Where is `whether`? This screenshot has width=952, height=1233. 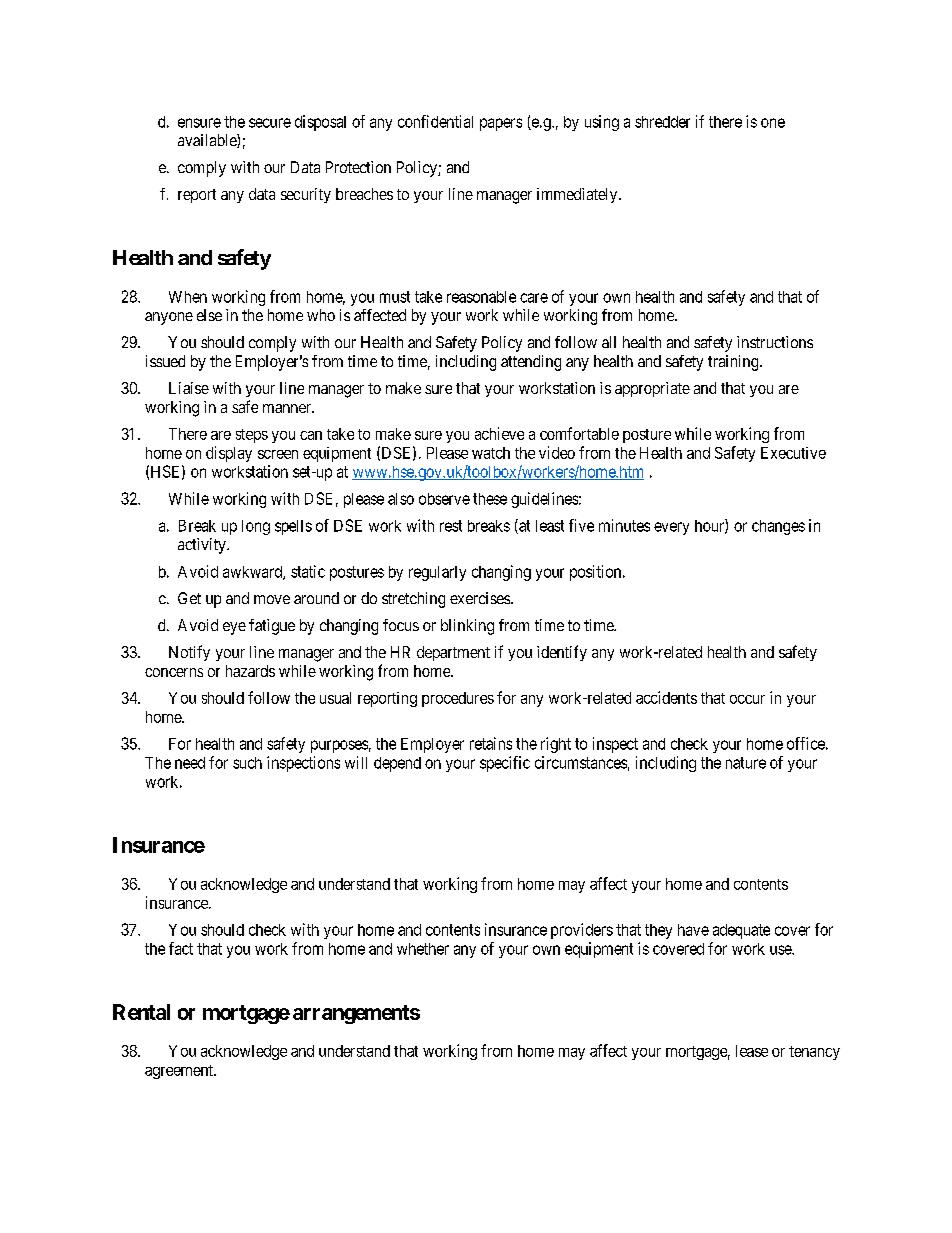
whether is located at coordinates (423, 949).
